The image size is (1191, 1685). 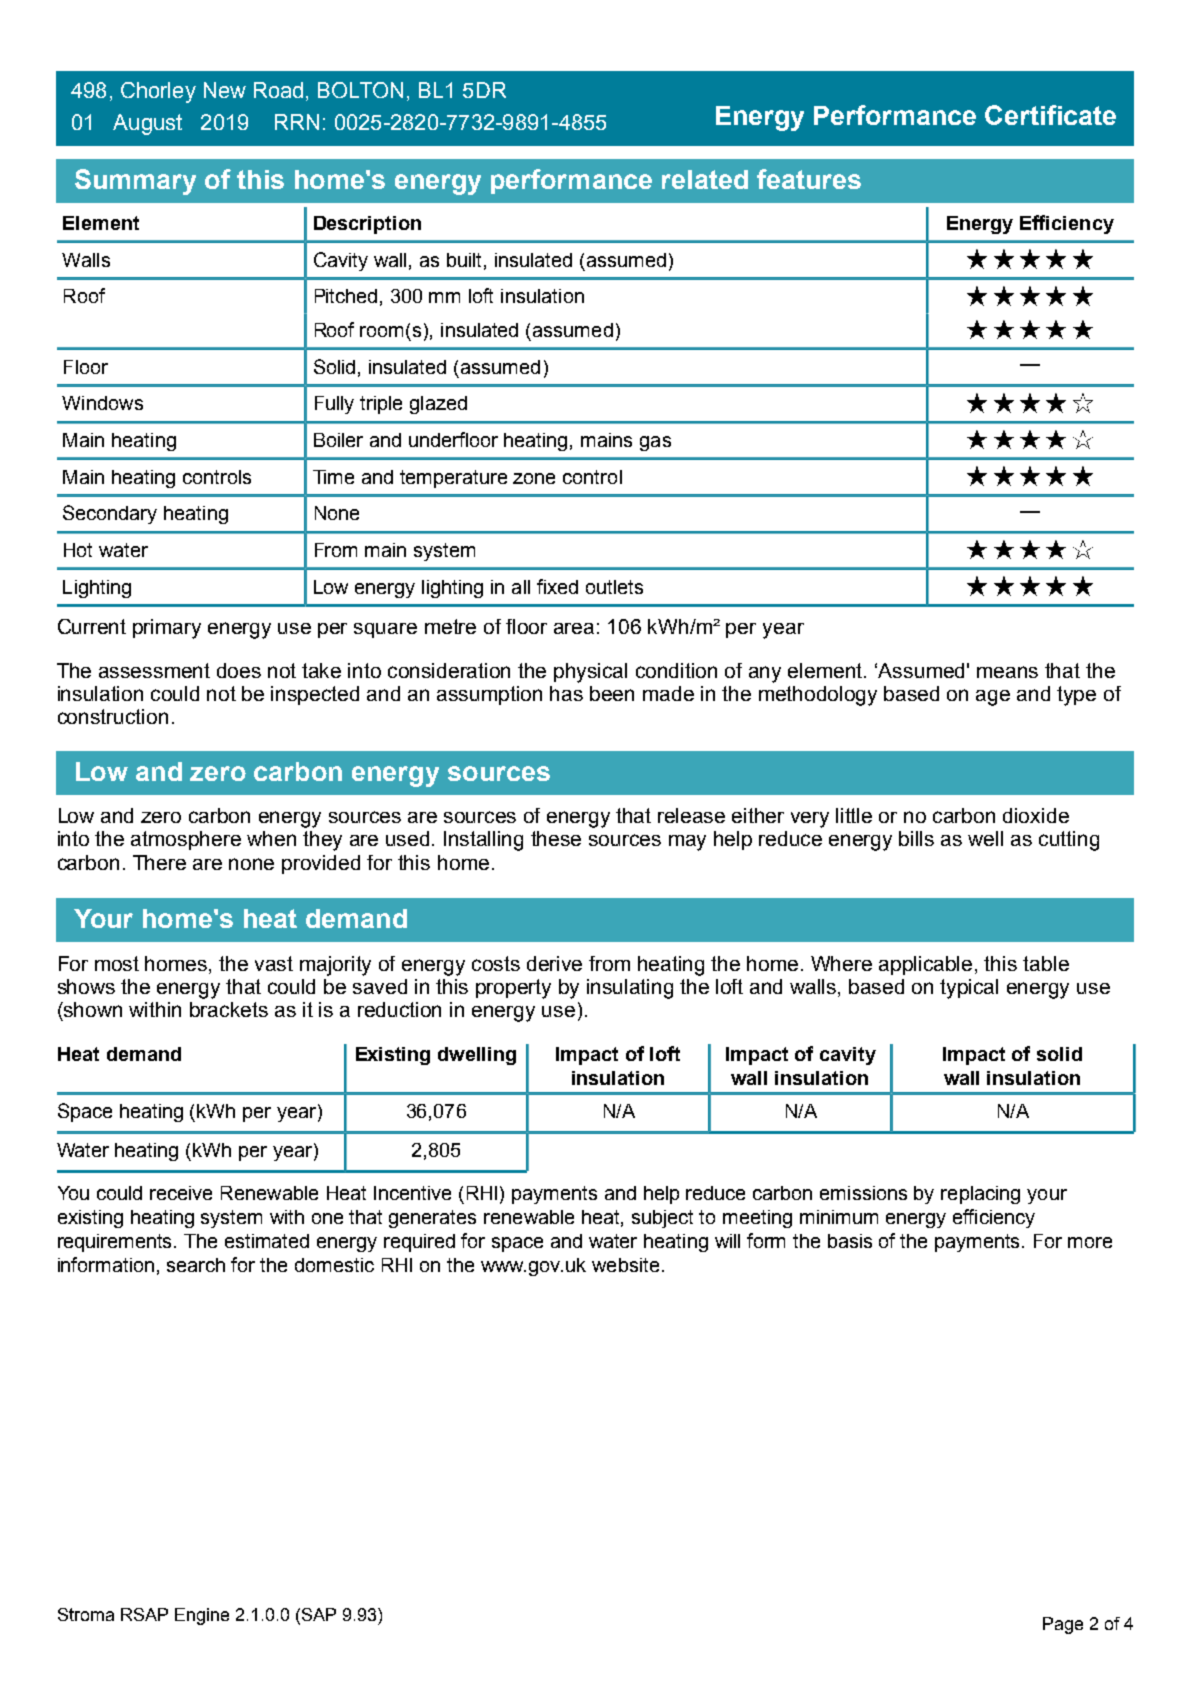 I want to click on receive, so click(x=181, y=1193).
